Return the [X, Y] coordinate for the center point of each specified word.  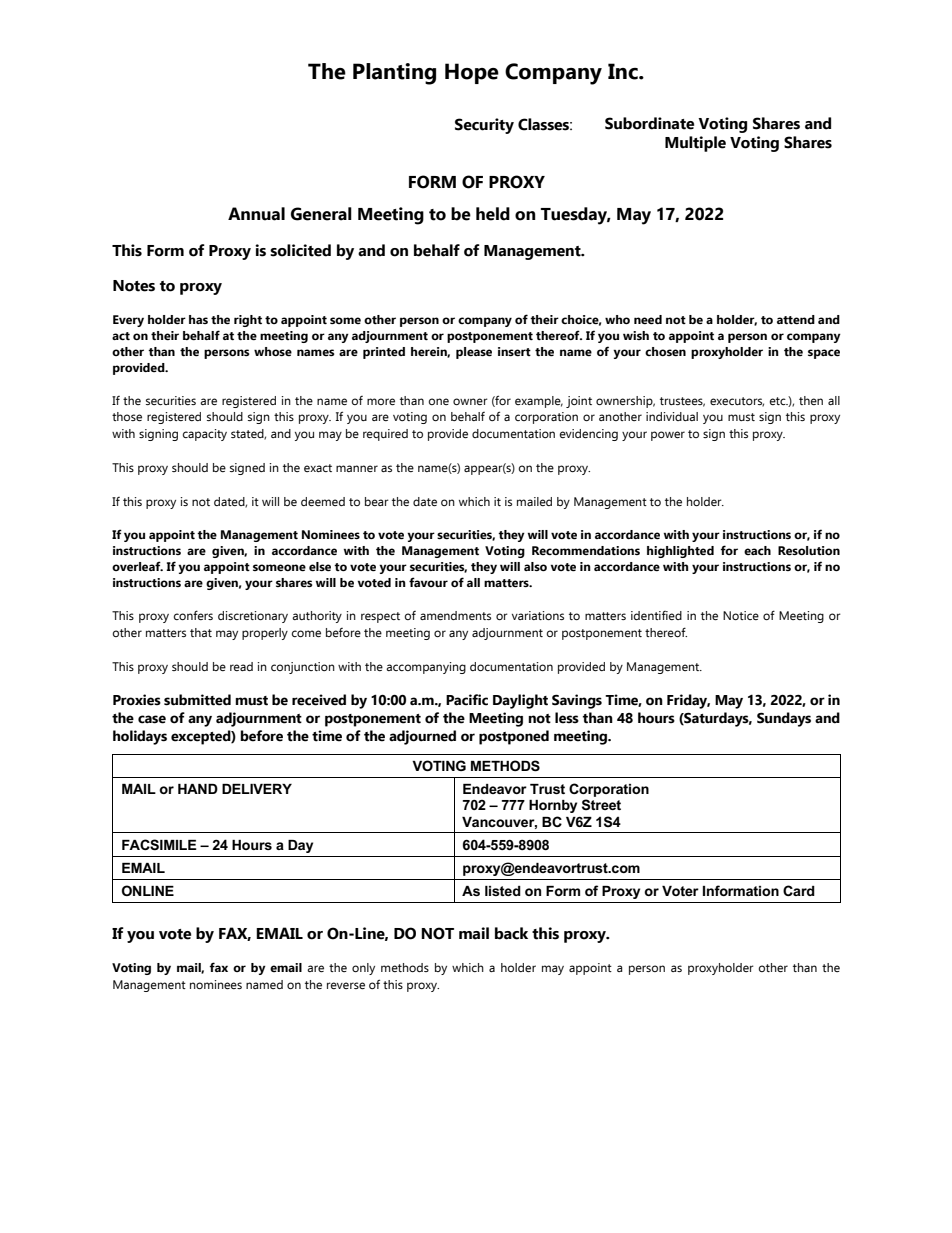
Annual [256, 214]
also [535, 566]
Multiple [695, 144]
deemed [323, 501]
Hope [472, 73]
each [757, 550]
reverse [346, 985]
